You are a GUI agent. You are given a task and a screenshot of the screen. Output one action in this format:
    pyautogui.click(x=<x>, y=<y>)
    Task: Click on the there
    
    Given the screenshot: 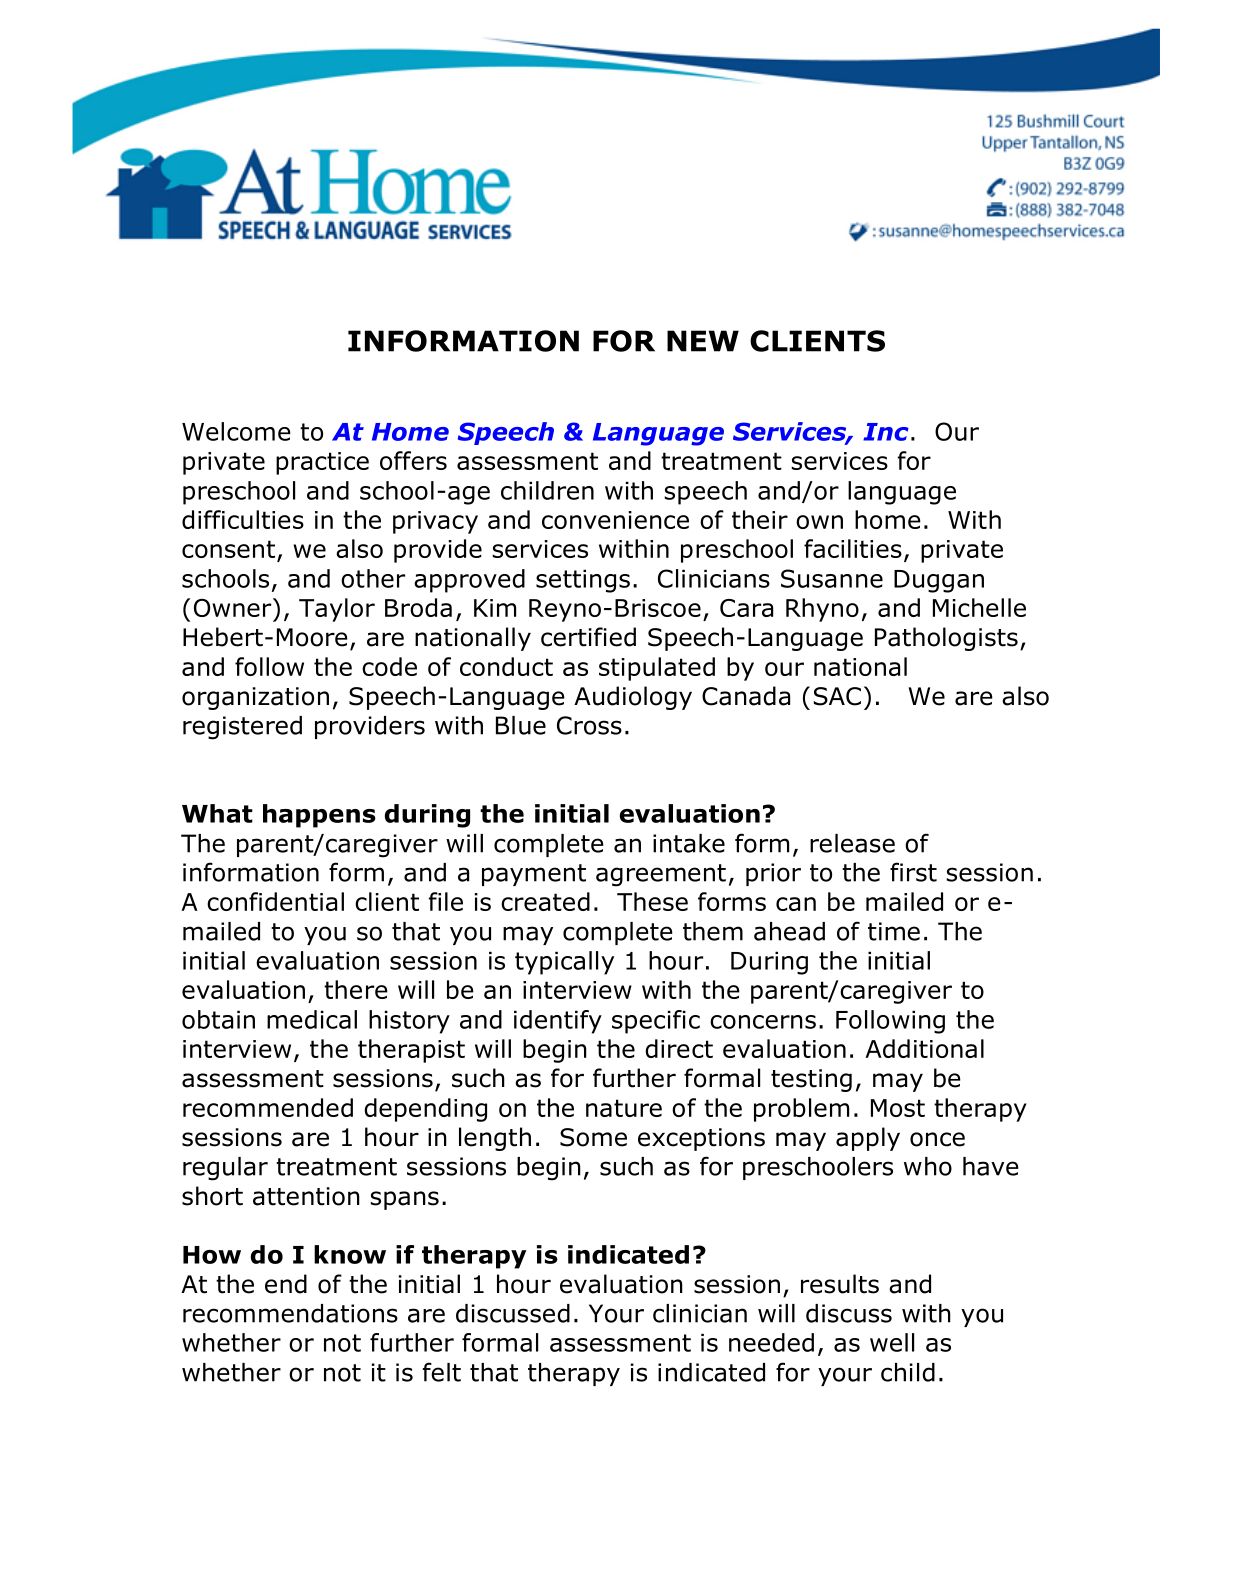 What is the action you would take?
    pyautogui.click(x=356, y=989)
